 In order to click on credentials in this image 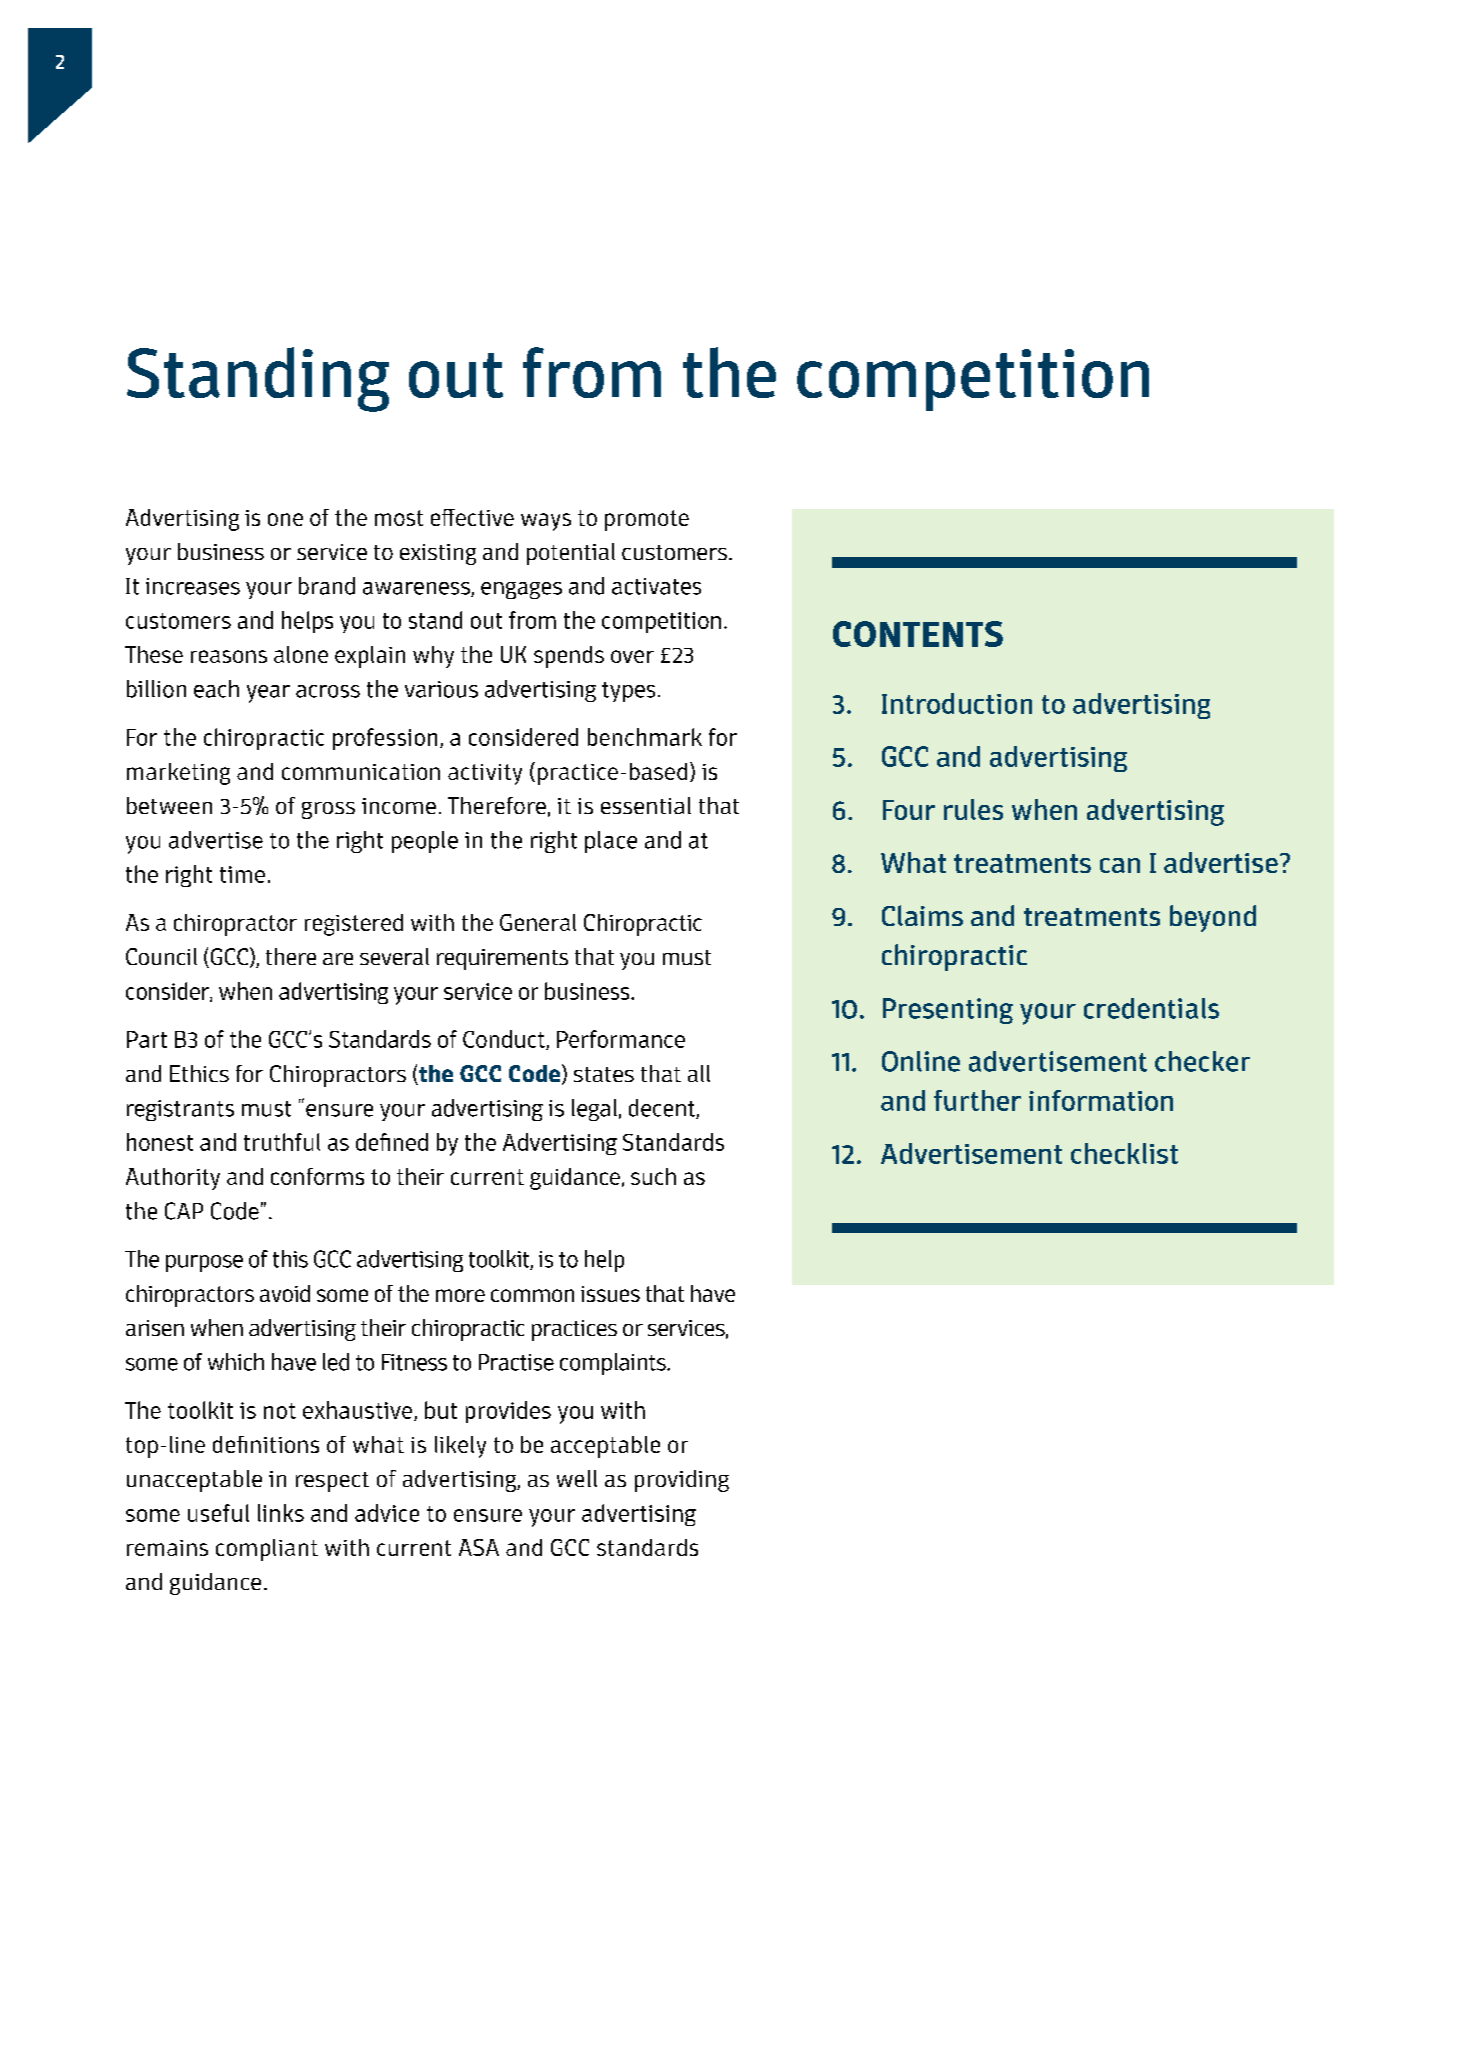, I will do `click(1151, 1008)`.
